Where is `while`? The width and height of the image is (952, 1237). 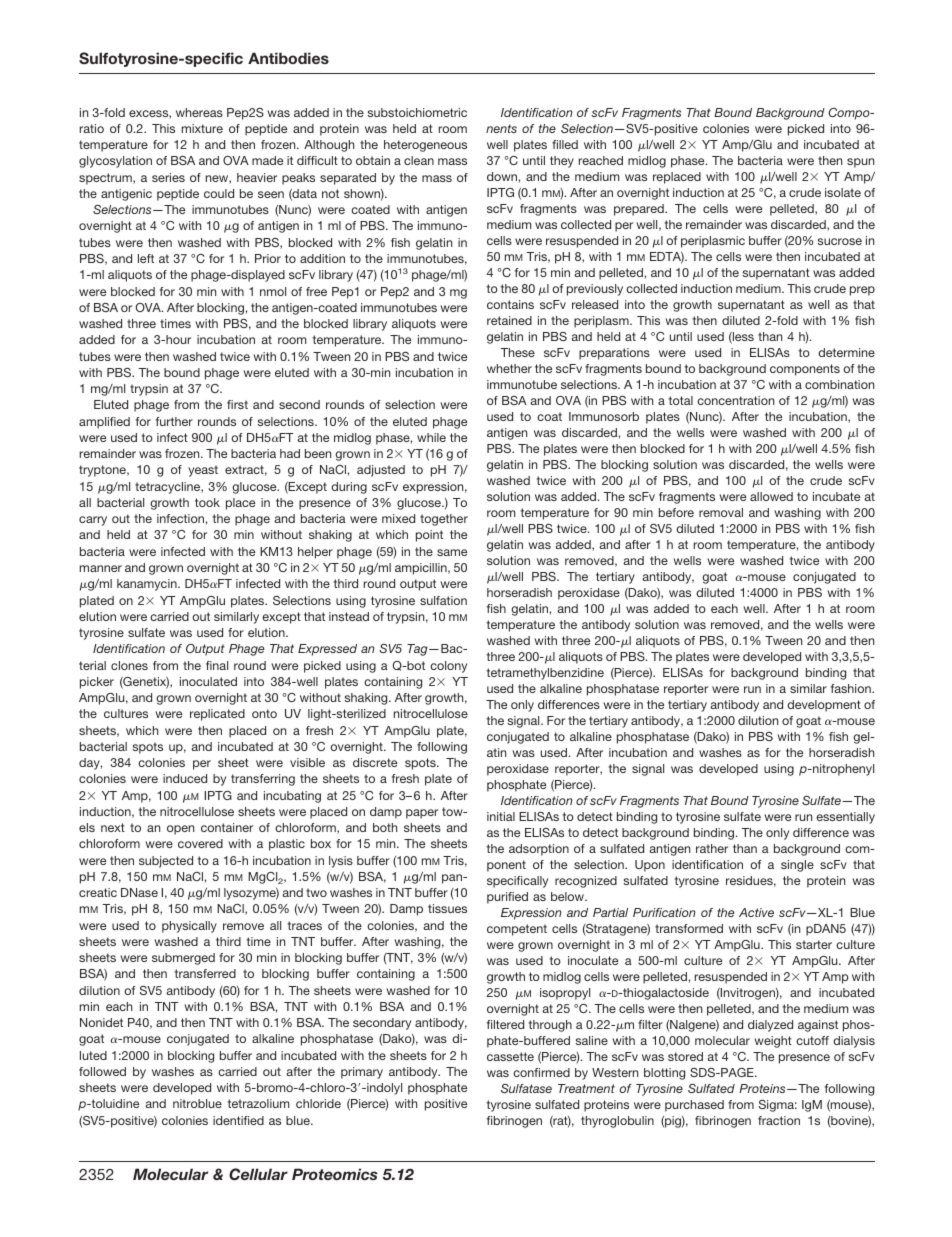
while is located at coordinates (431, 437).
